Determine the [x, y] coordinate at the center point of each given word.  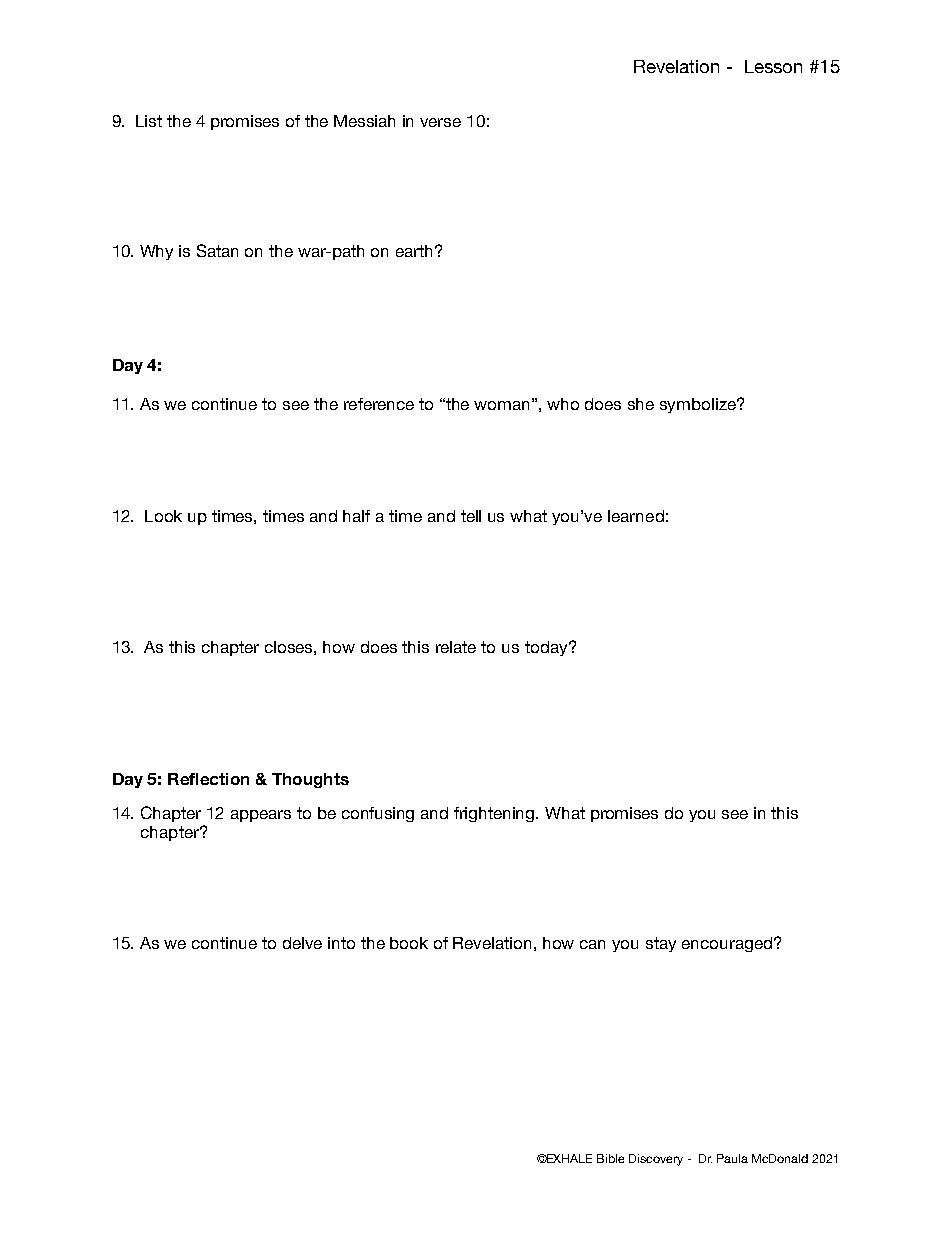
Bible [610, 1158]
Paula [732, 1158]
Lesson [773, 66]
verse [440, 122]
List [149, 121]
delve [302, 943]
